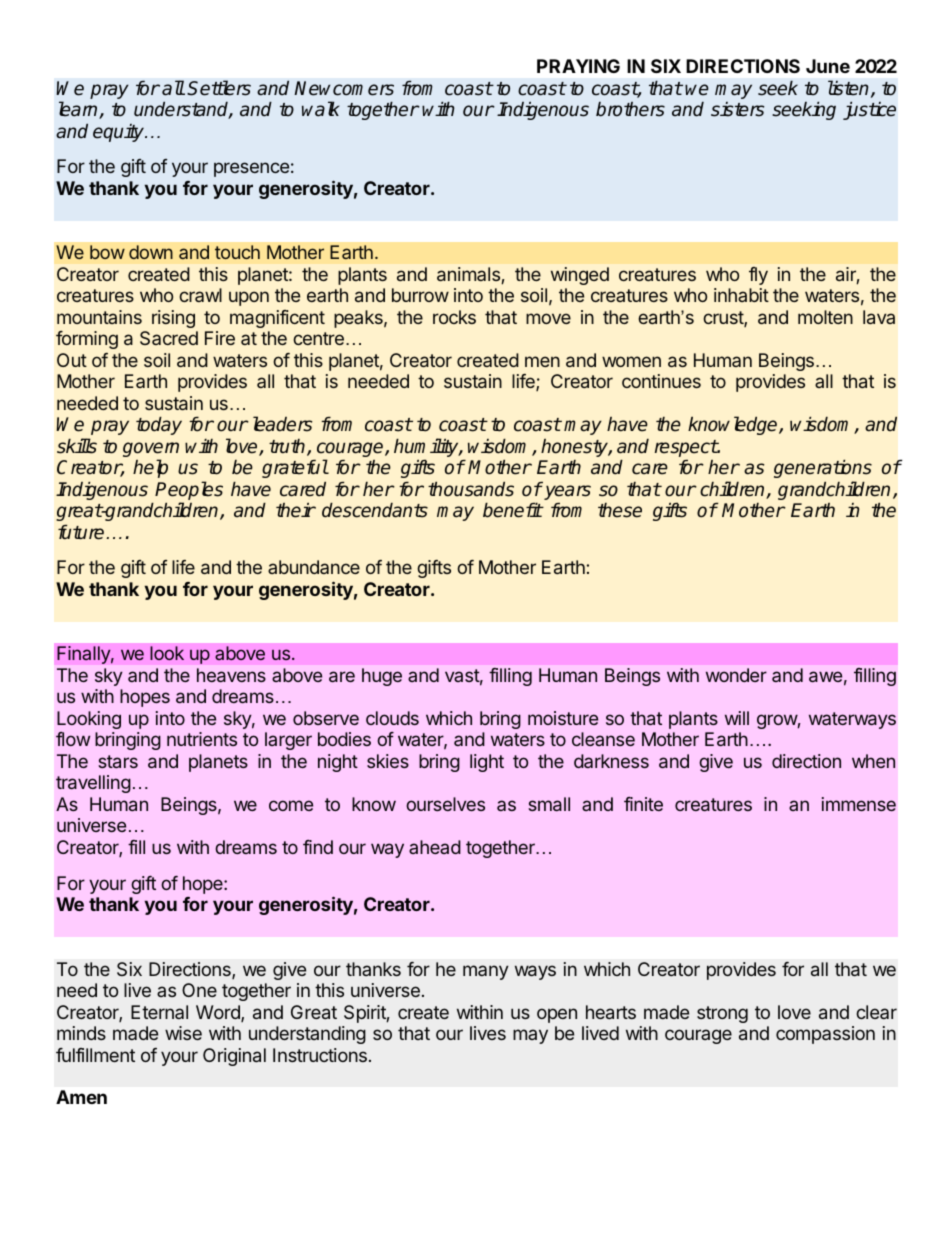 The width and height of the screenshot is (952, 1233). I want to click on nutrients, so click(202, 739).
